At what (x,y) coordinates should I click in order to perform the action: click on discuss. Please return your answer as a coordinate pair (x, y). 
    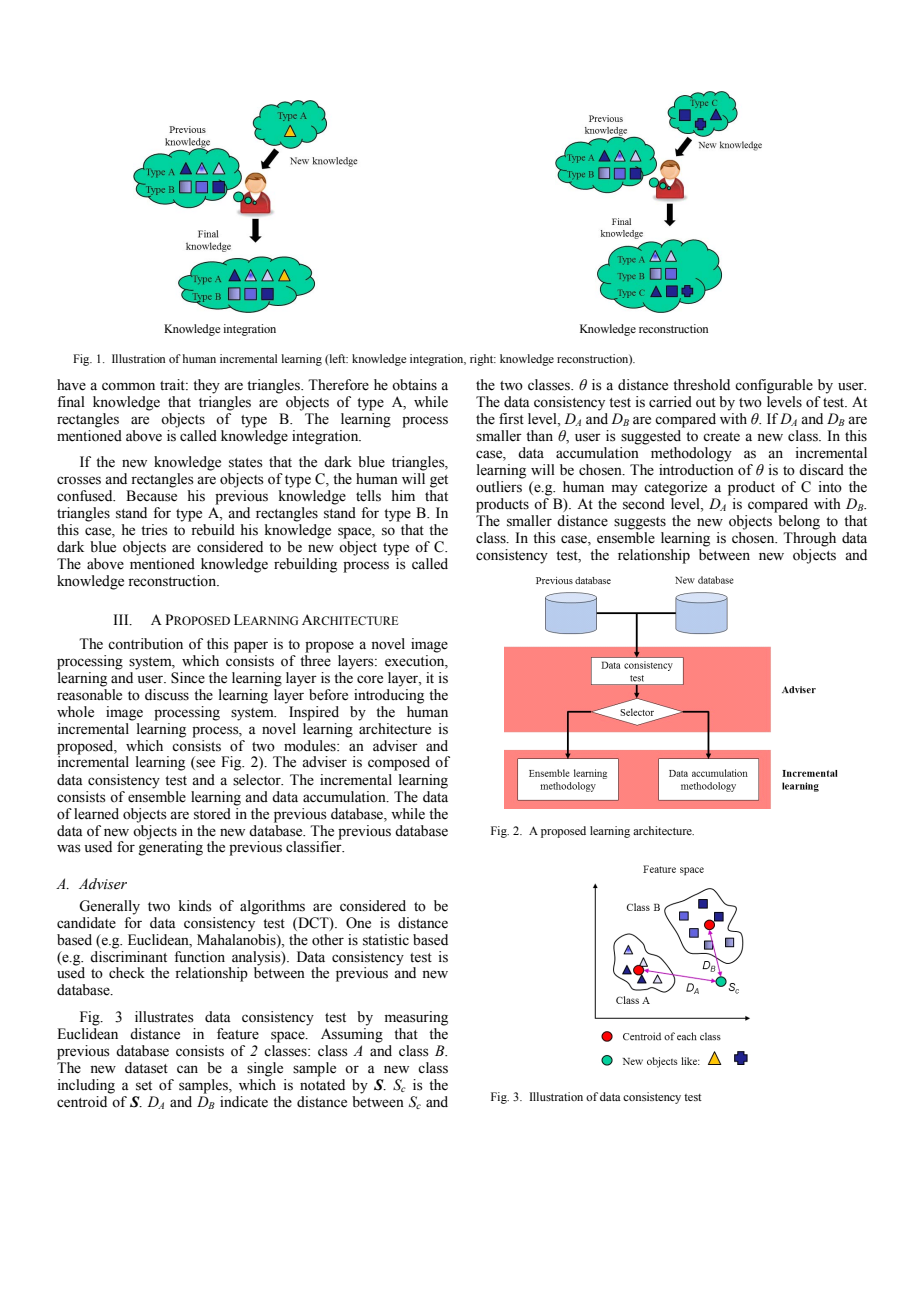
    Looking at the image, I should click on (167, 695).
